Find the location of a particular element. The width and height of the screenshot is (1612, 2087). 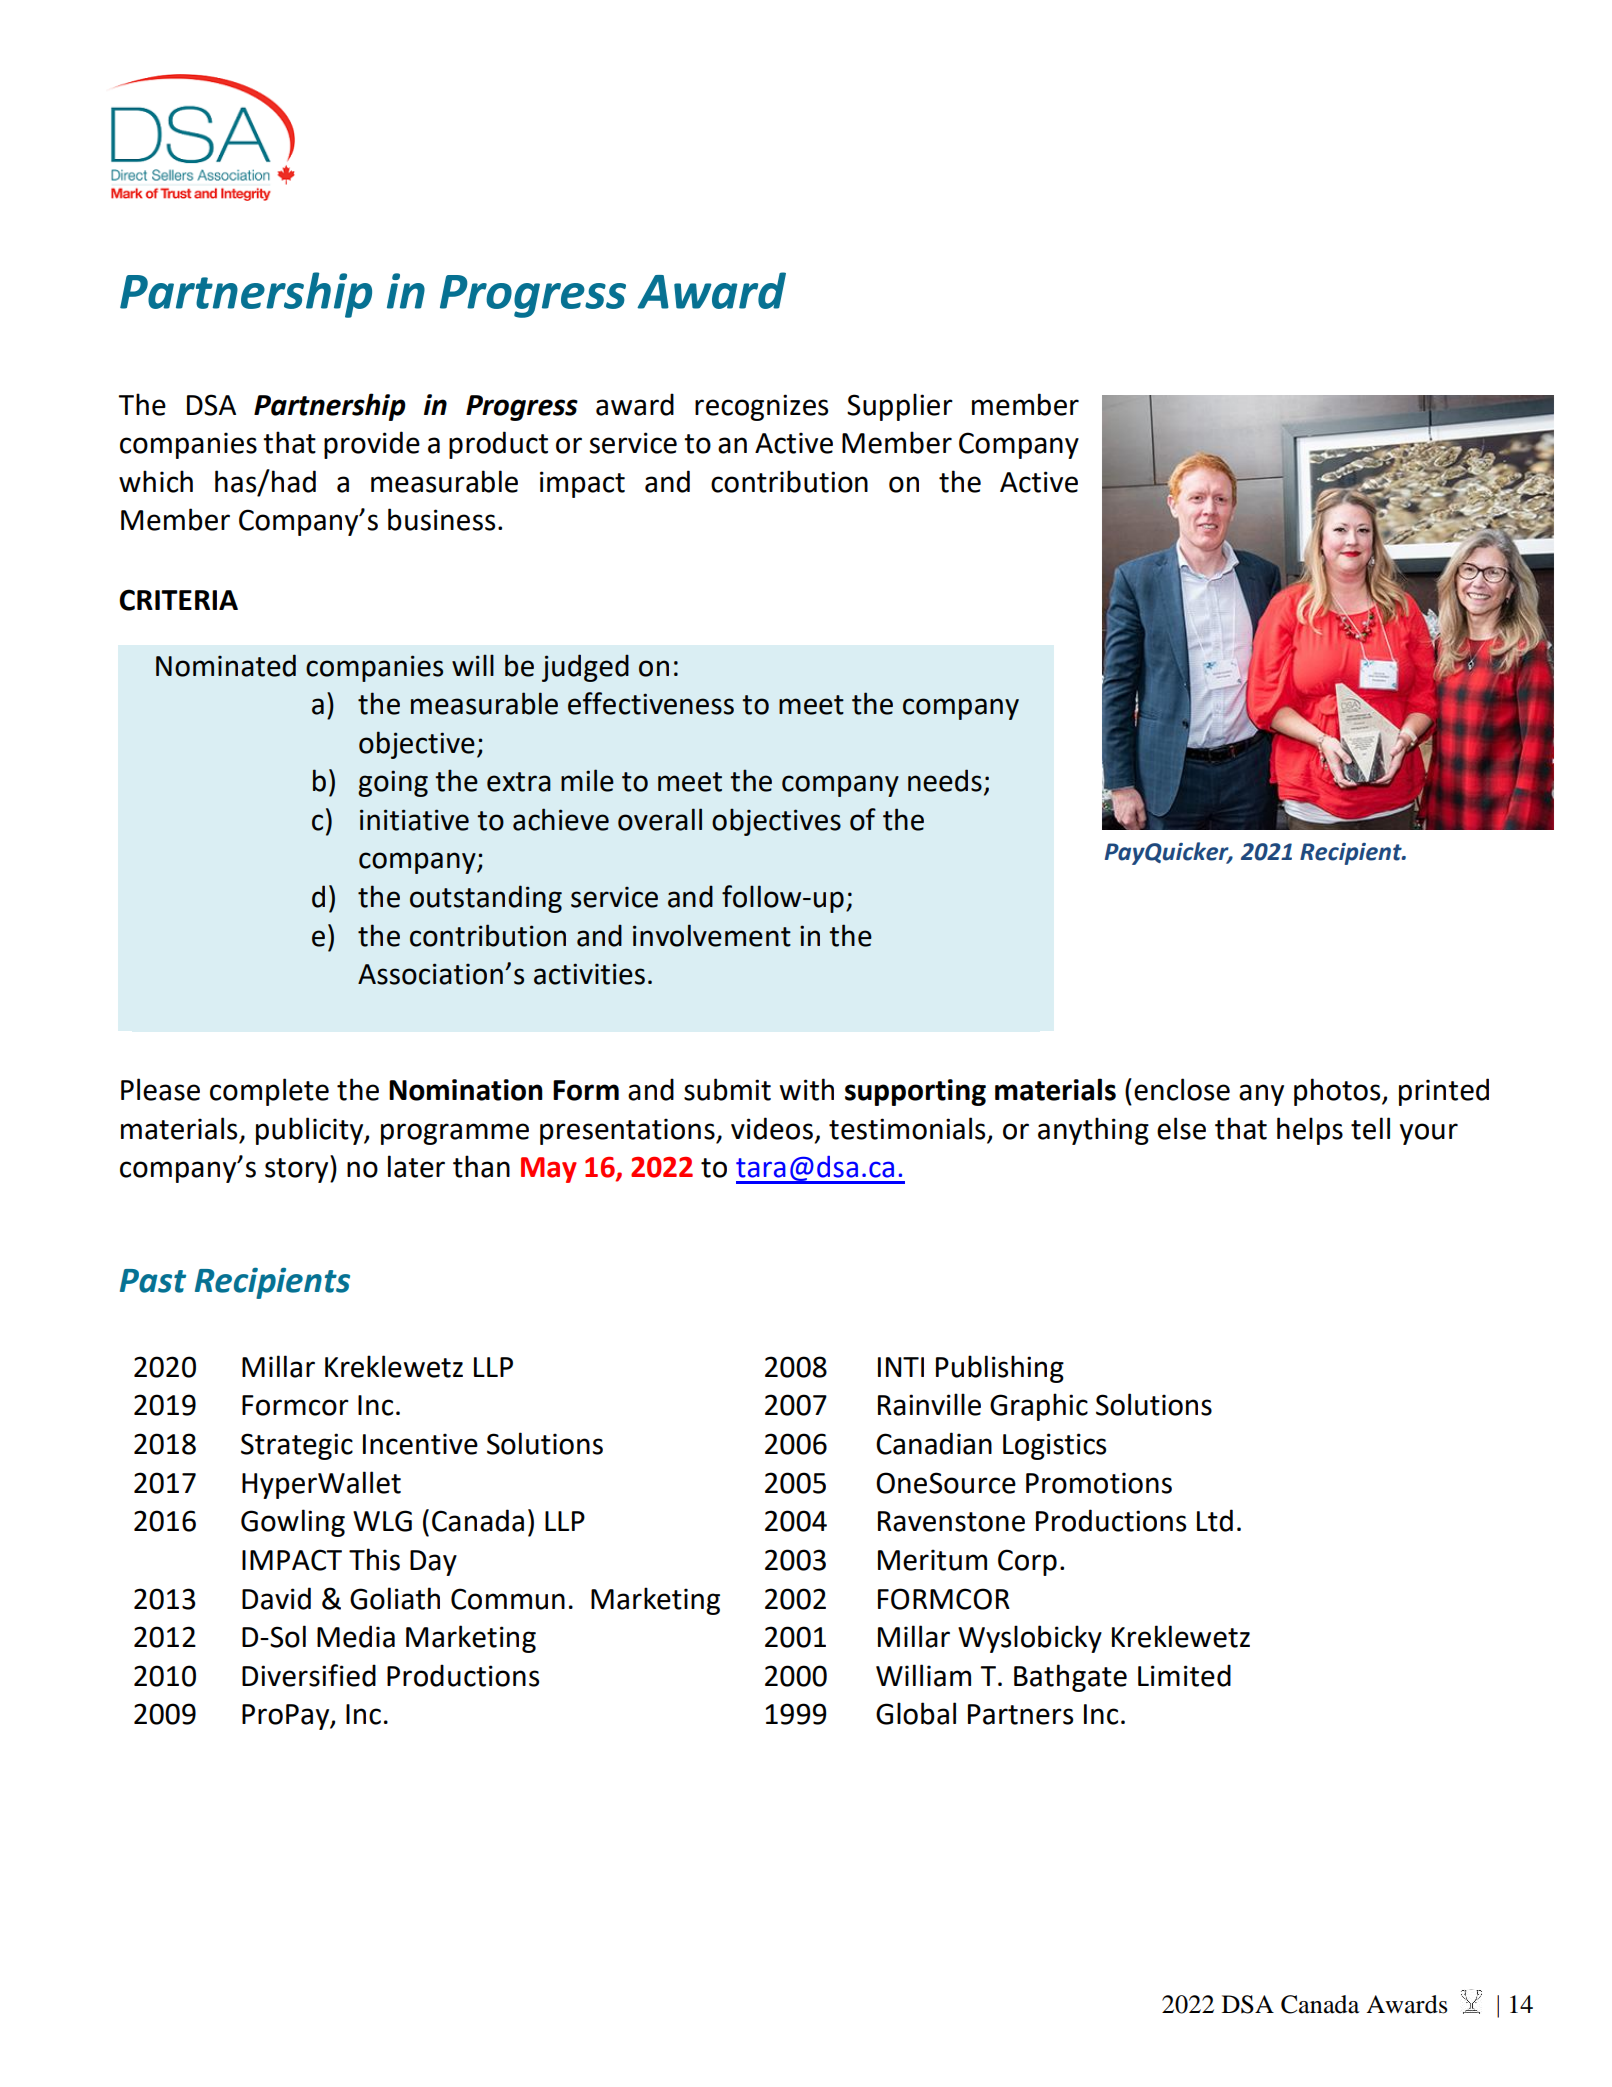

overall is located at coordinates (660, 819).
